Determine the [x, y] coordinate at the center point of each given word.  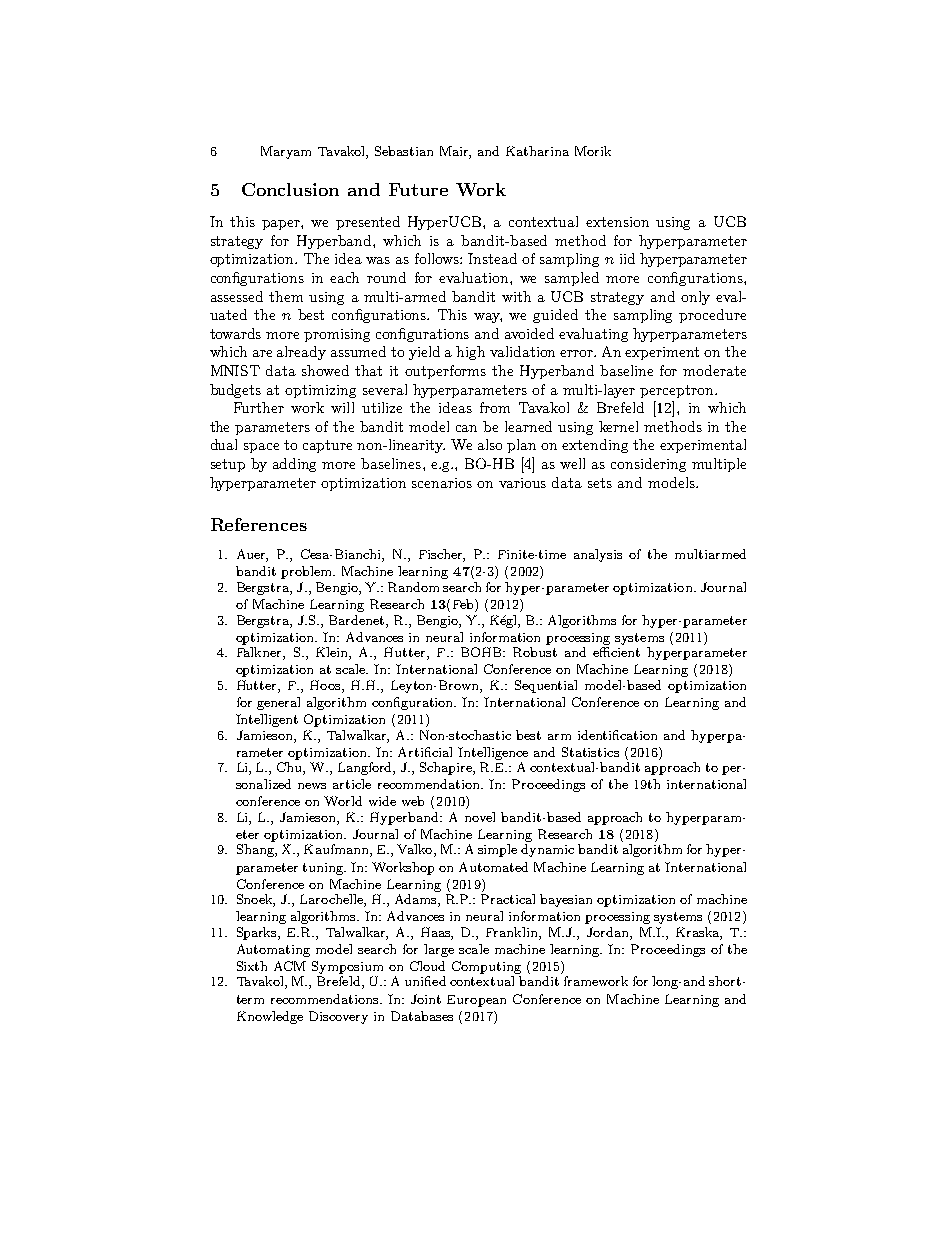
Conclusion [290, 189]
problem [307, 572]
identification [617, 735]
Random [413, 587]
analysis [598, 555]
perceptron [678, 391]
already [301, 353]
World [343, 801]
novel [480, 817]
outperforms [445, 372]
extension [617, 222]
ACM [290, 966]
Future [418, 189]
